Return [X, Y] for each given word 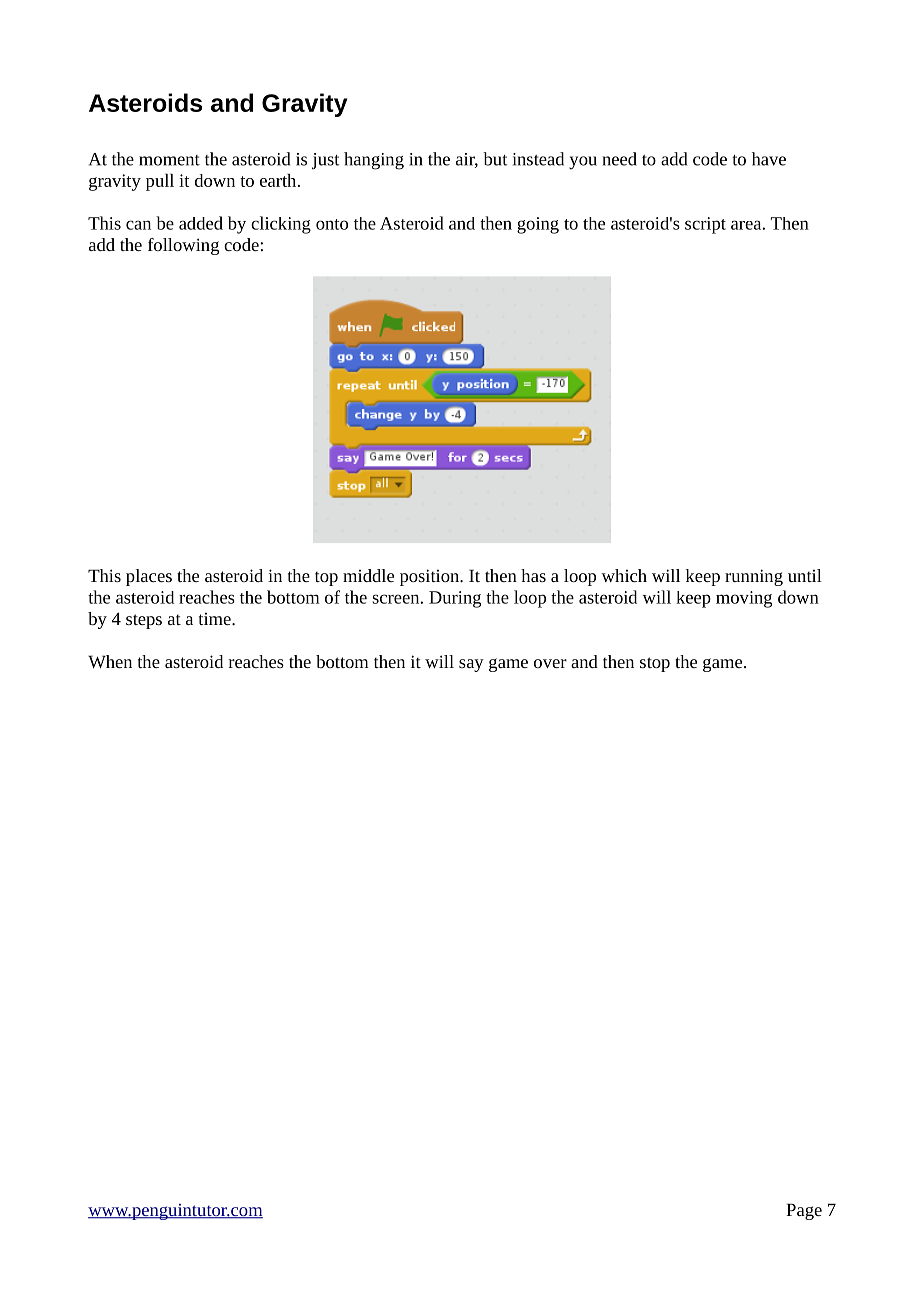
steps [144, 621]
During [455, 599]
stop [655, 664]
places [149, 577]
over [550, 663]
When [110, 661]
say [471, 665]
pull [160, 182]
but [495, 159]
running [754, 577]
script [705, 225]
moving [744, 599]
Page [804, 1211]
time [216, 619]
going [538, 225]
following [183, 246]
